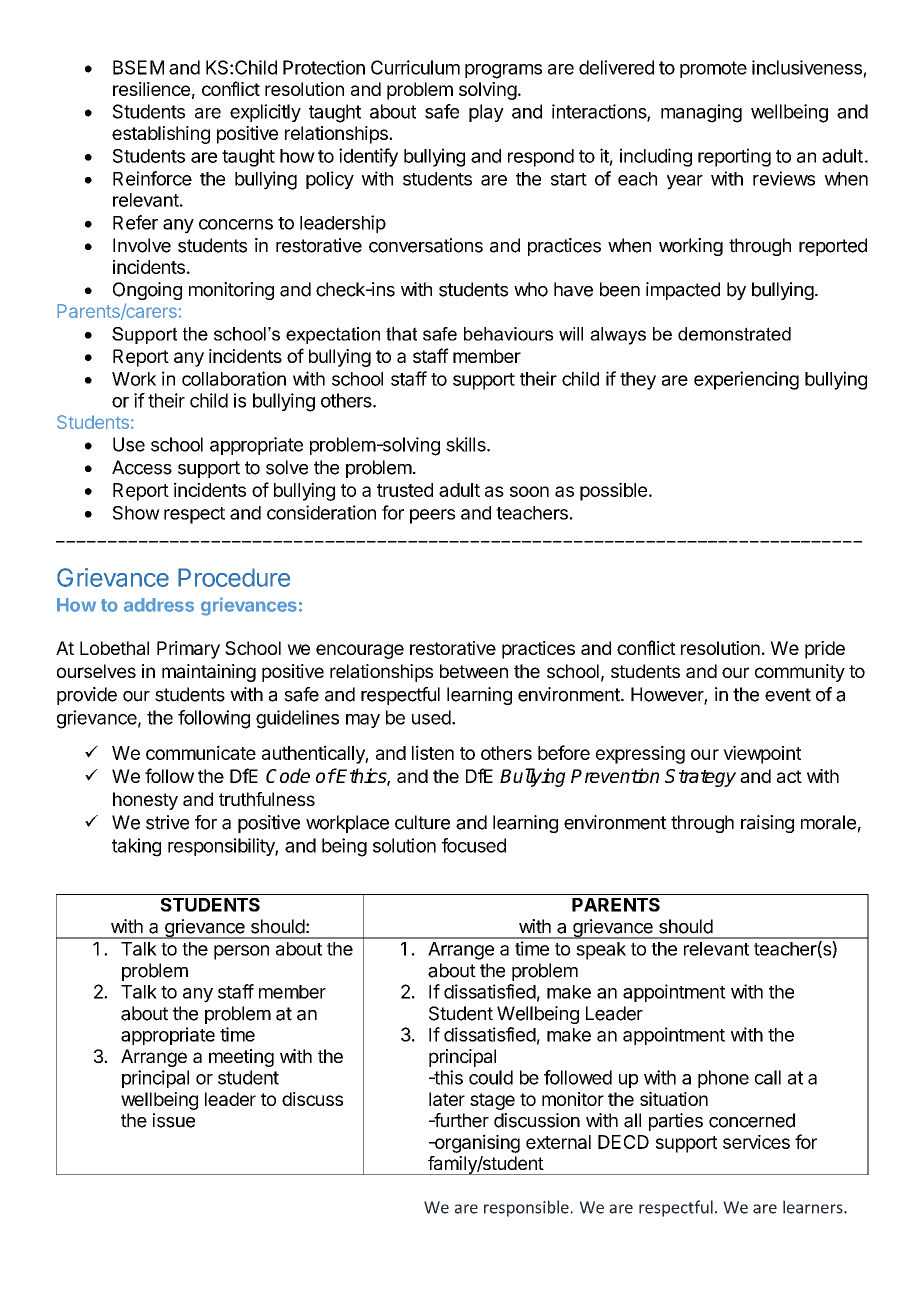 This image has height=1308, width=924. Describe the element at coordinates (476, 1143) in the image. I see `organising` at that location.
